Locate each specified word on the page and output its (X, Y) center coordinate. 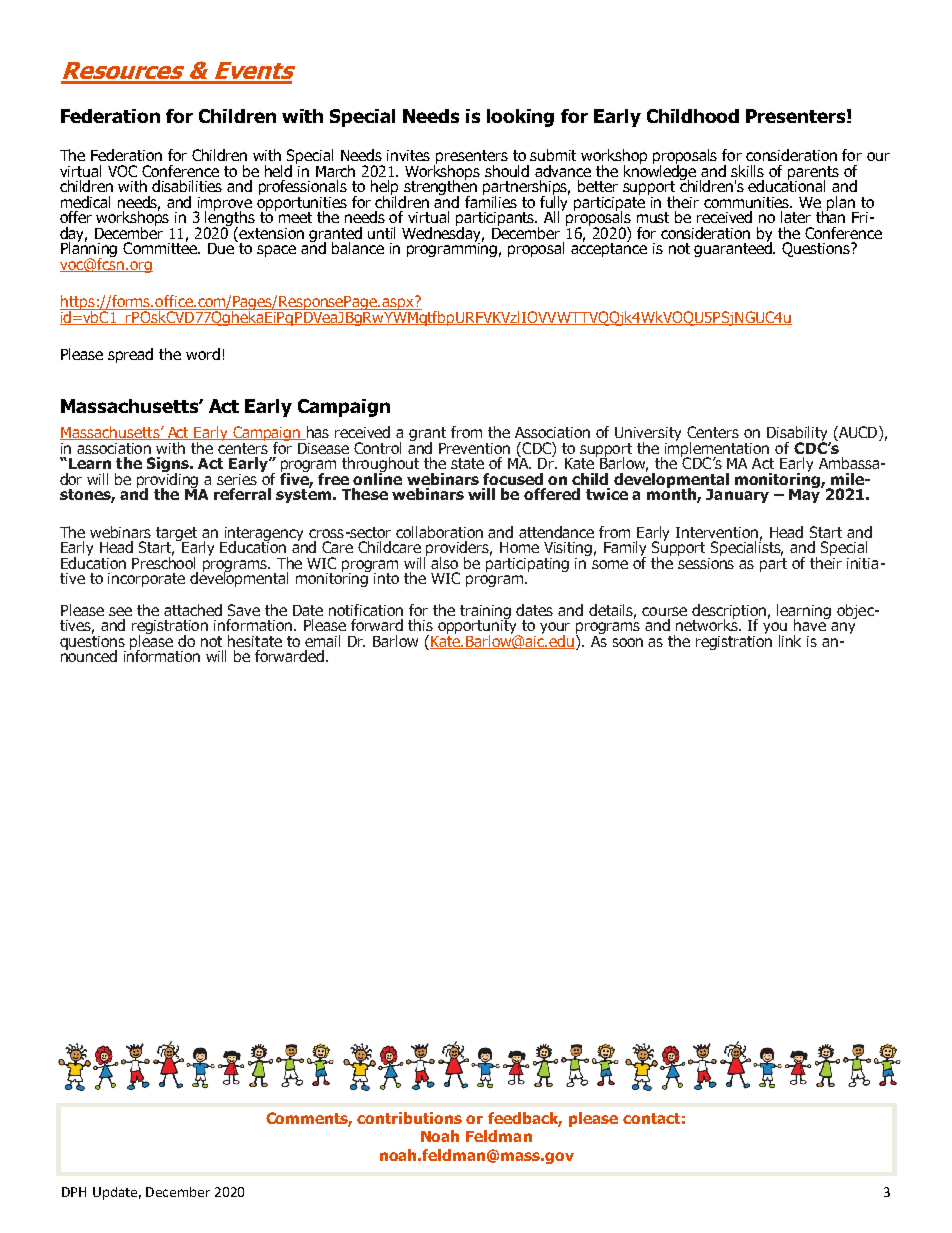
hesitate (255, 641)
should (507, 171)
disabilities (187, 186)
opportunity (477, 627)
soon (628, 642)
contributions (409, 1118)
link (790, 641)
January (737, 496)
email (322, 641)
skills (747, 171)
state (467, 463)
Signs (169, 466)
